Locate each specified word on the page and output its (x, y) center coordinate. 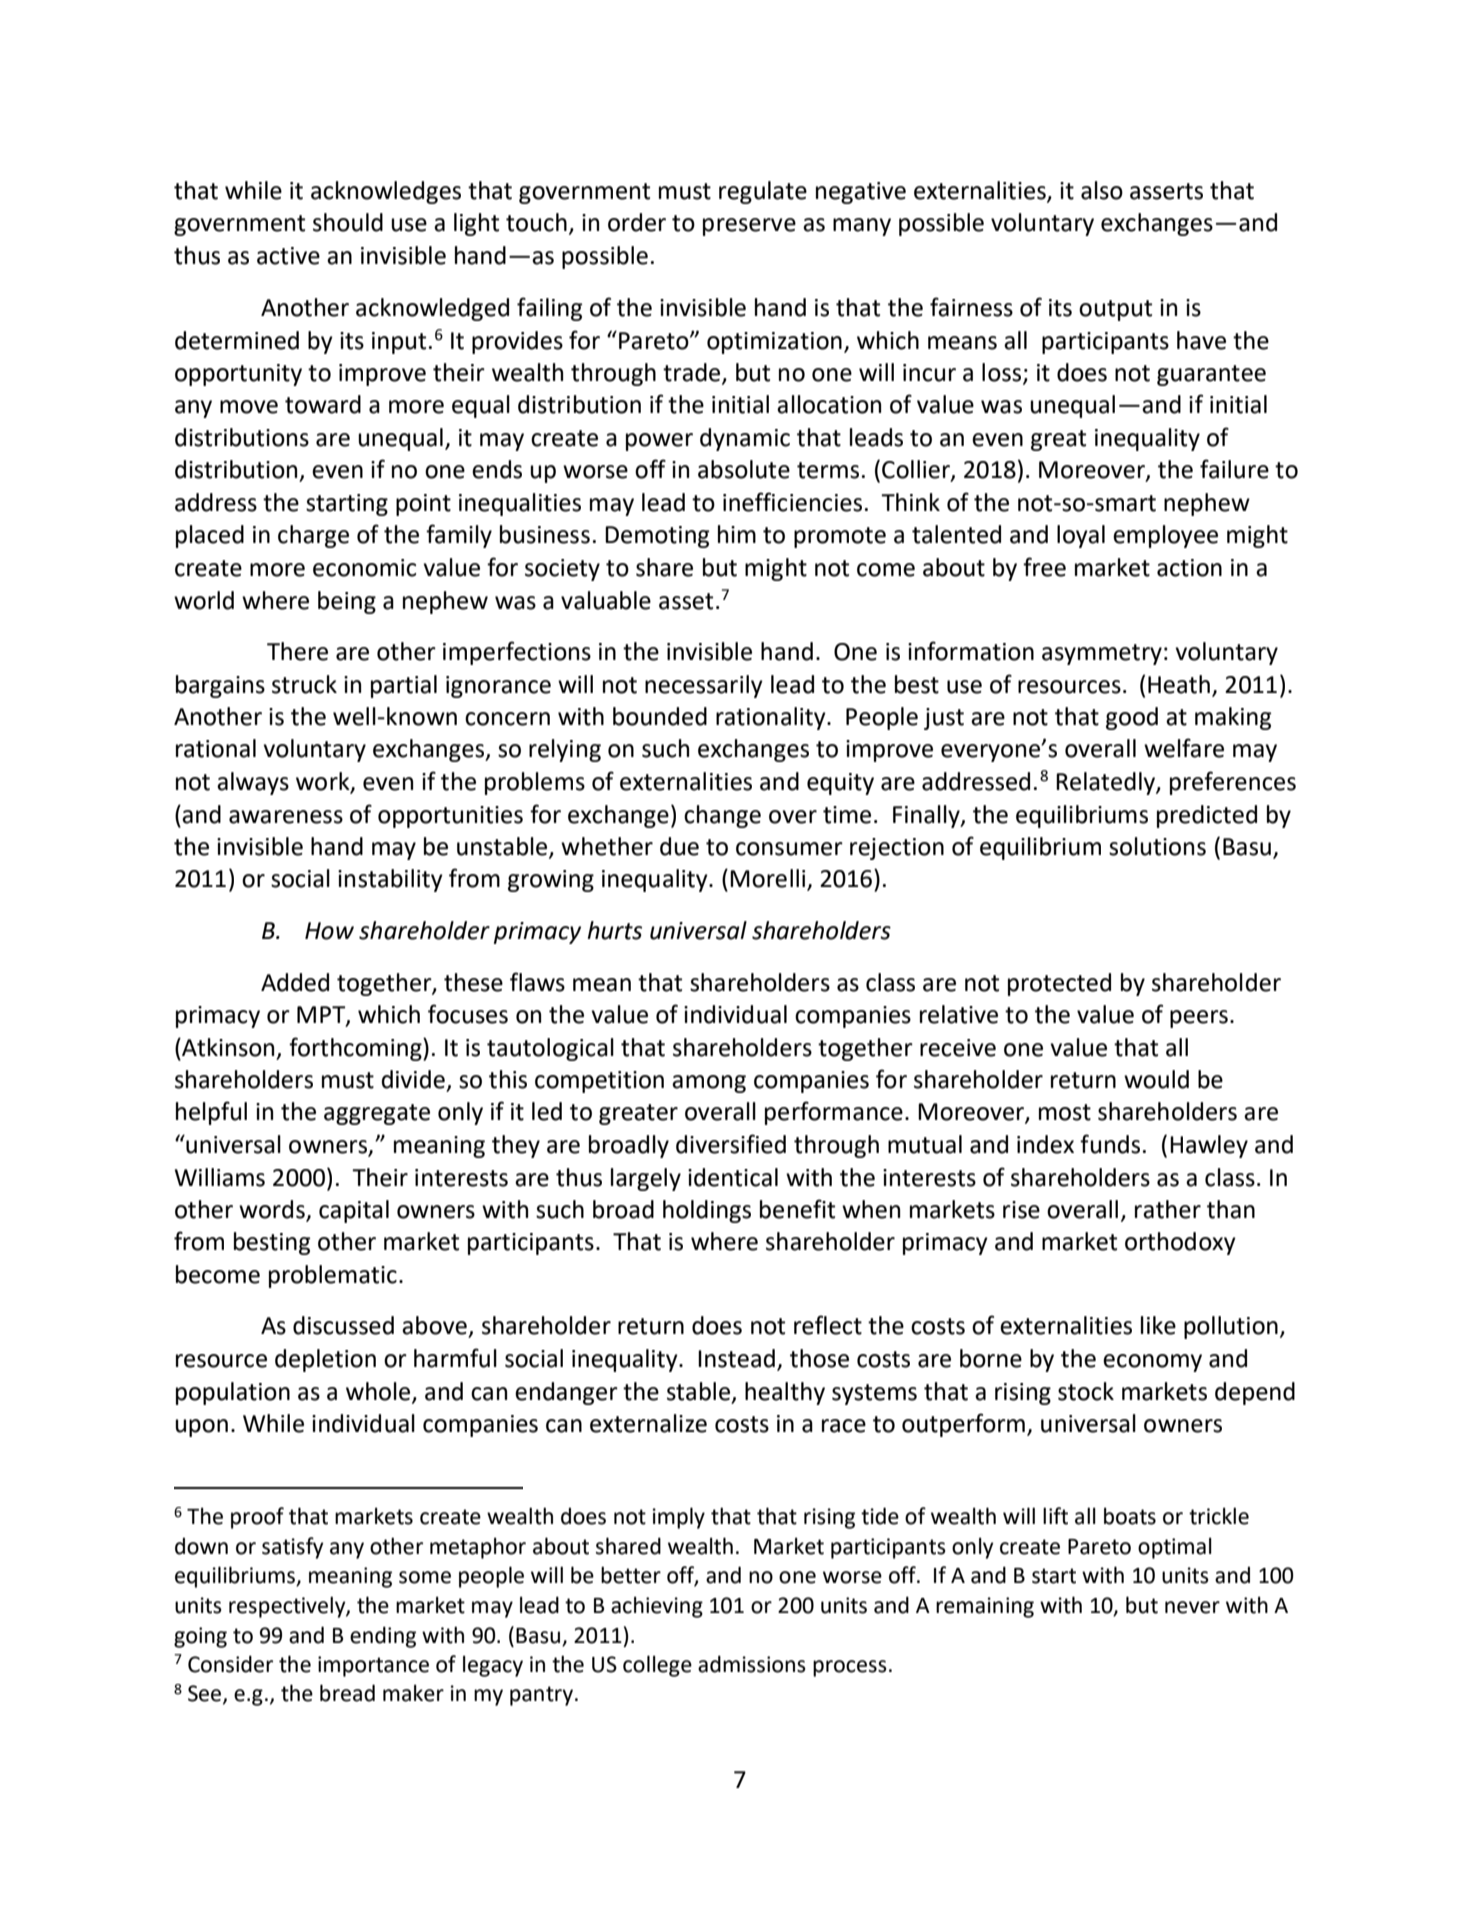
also (1102, 190)
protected (1059, 984)
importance (373, 1666)
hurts (614, 930)
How (329, 931)
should (348, 222)
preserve (749, 227)
